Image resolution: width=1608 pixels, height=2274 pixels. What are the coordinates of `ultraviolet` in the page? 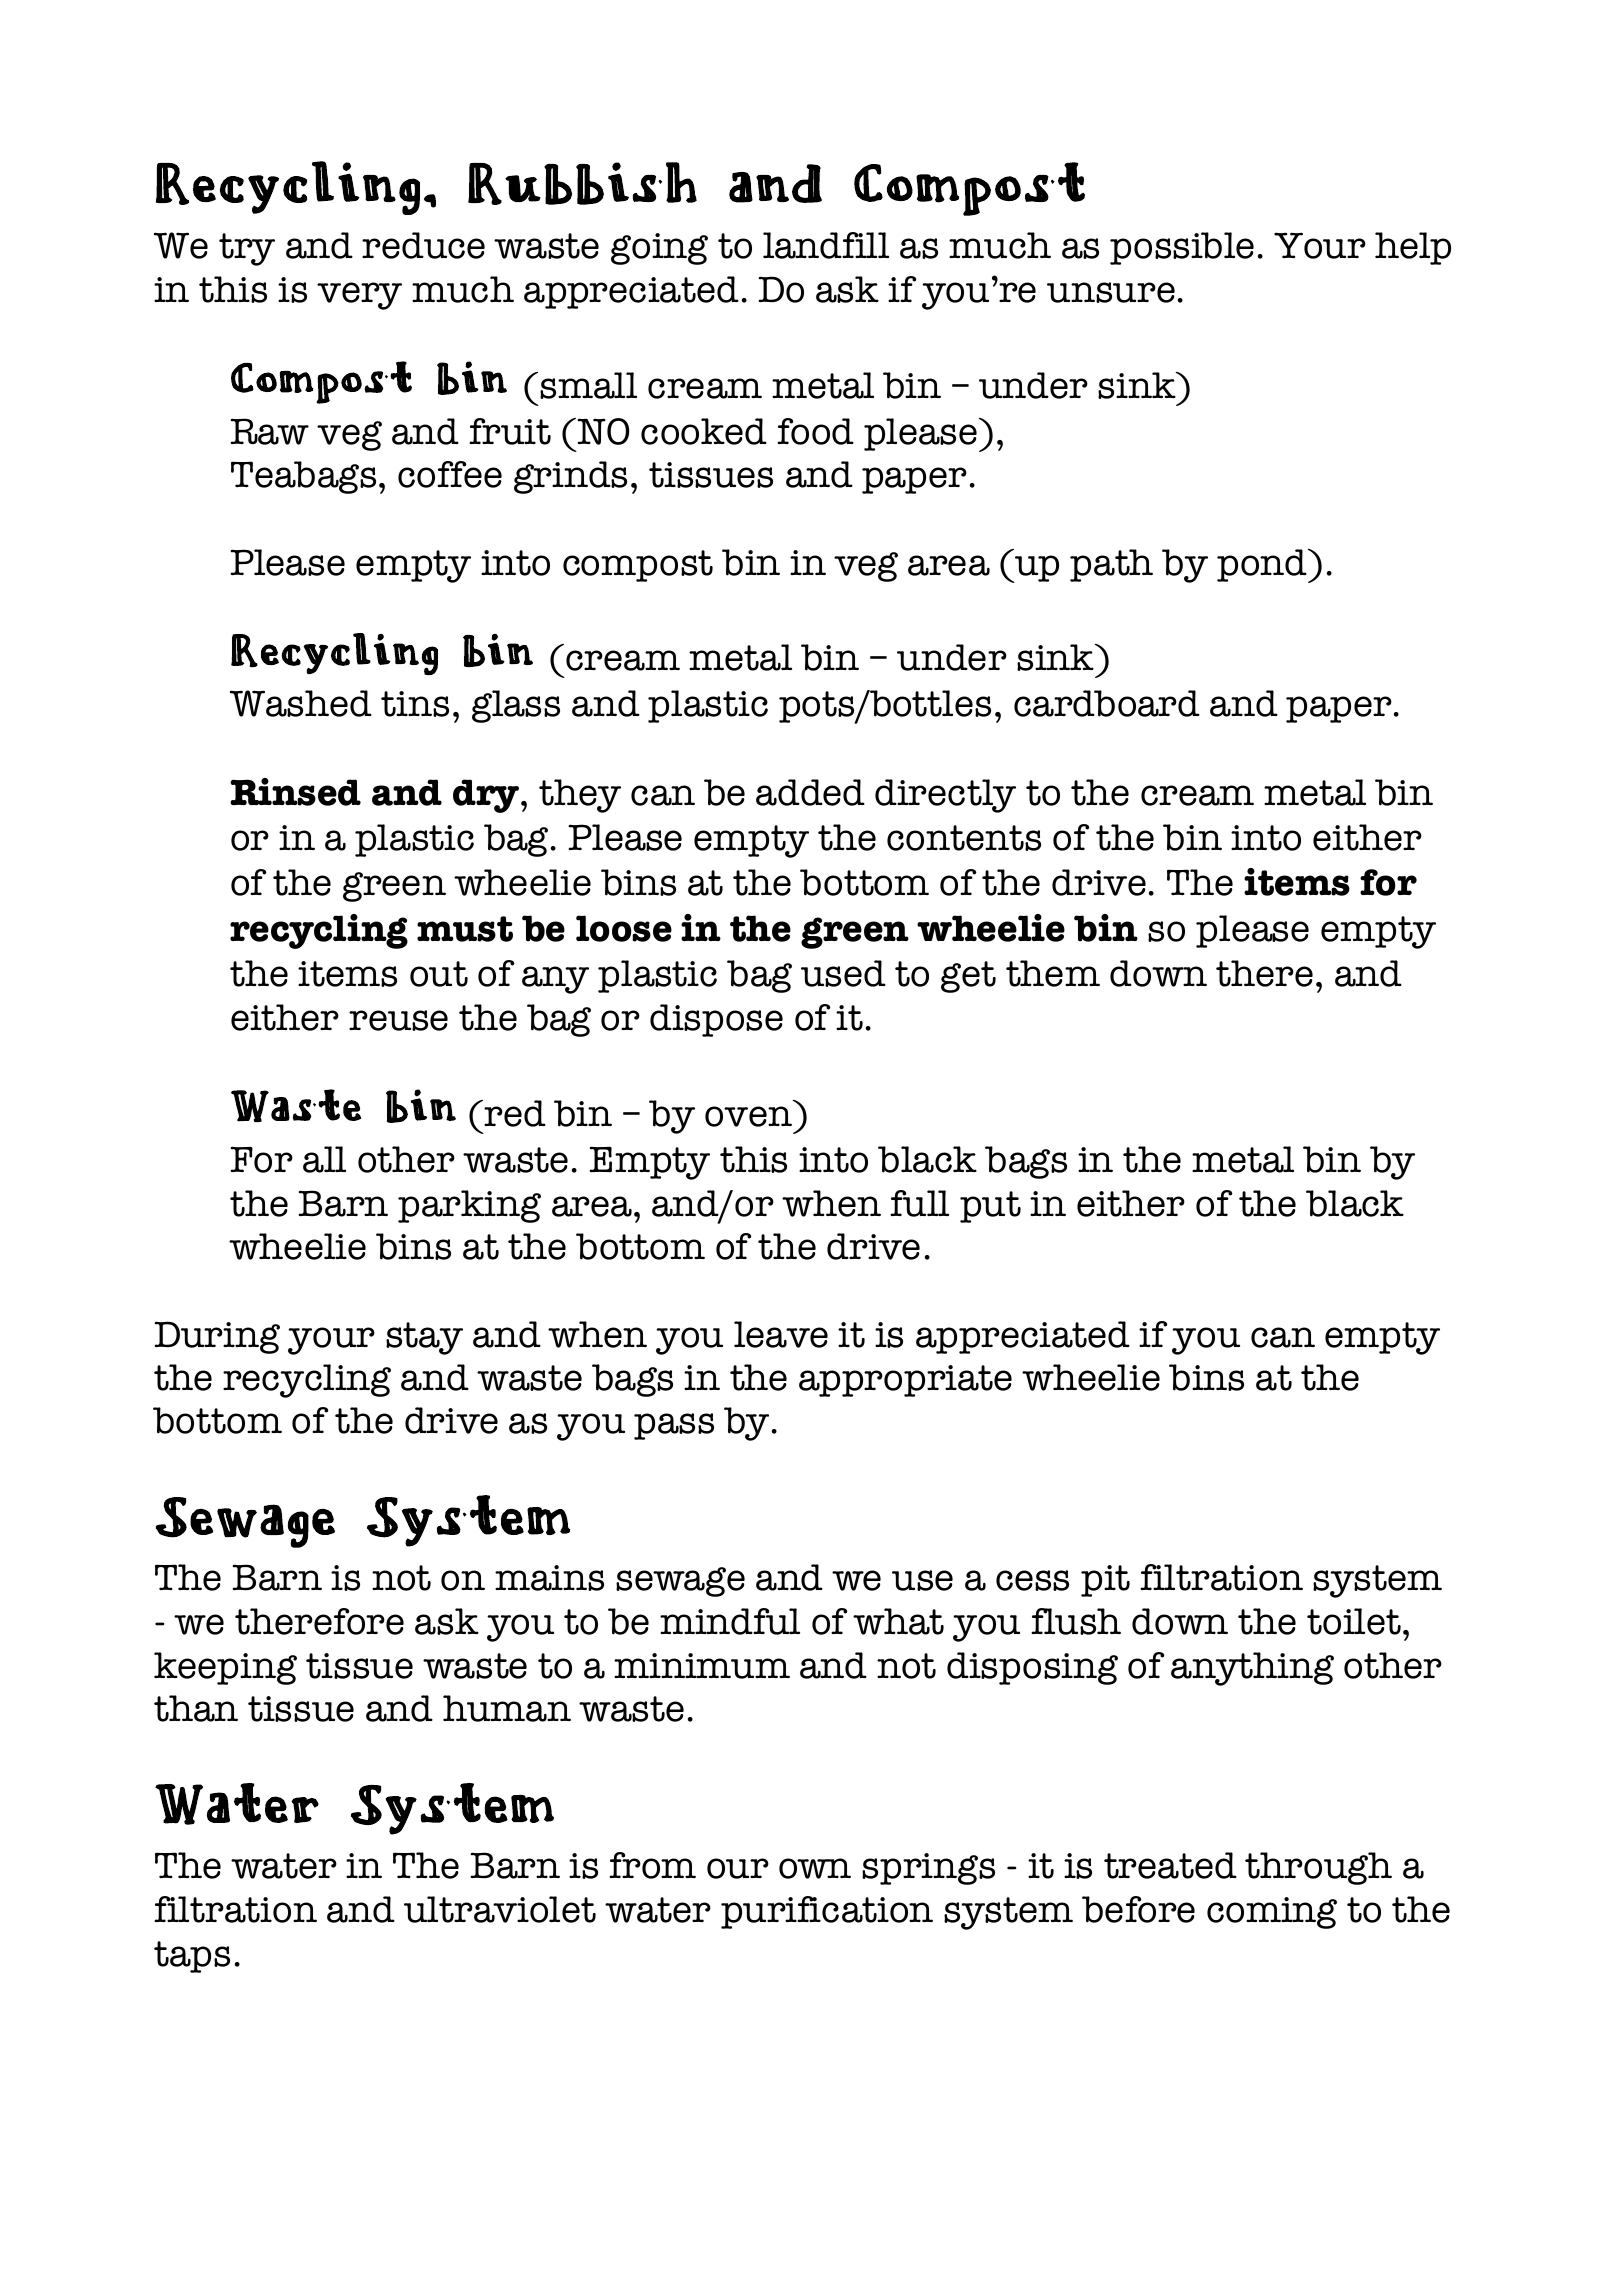 It's located at (500, 1909).
